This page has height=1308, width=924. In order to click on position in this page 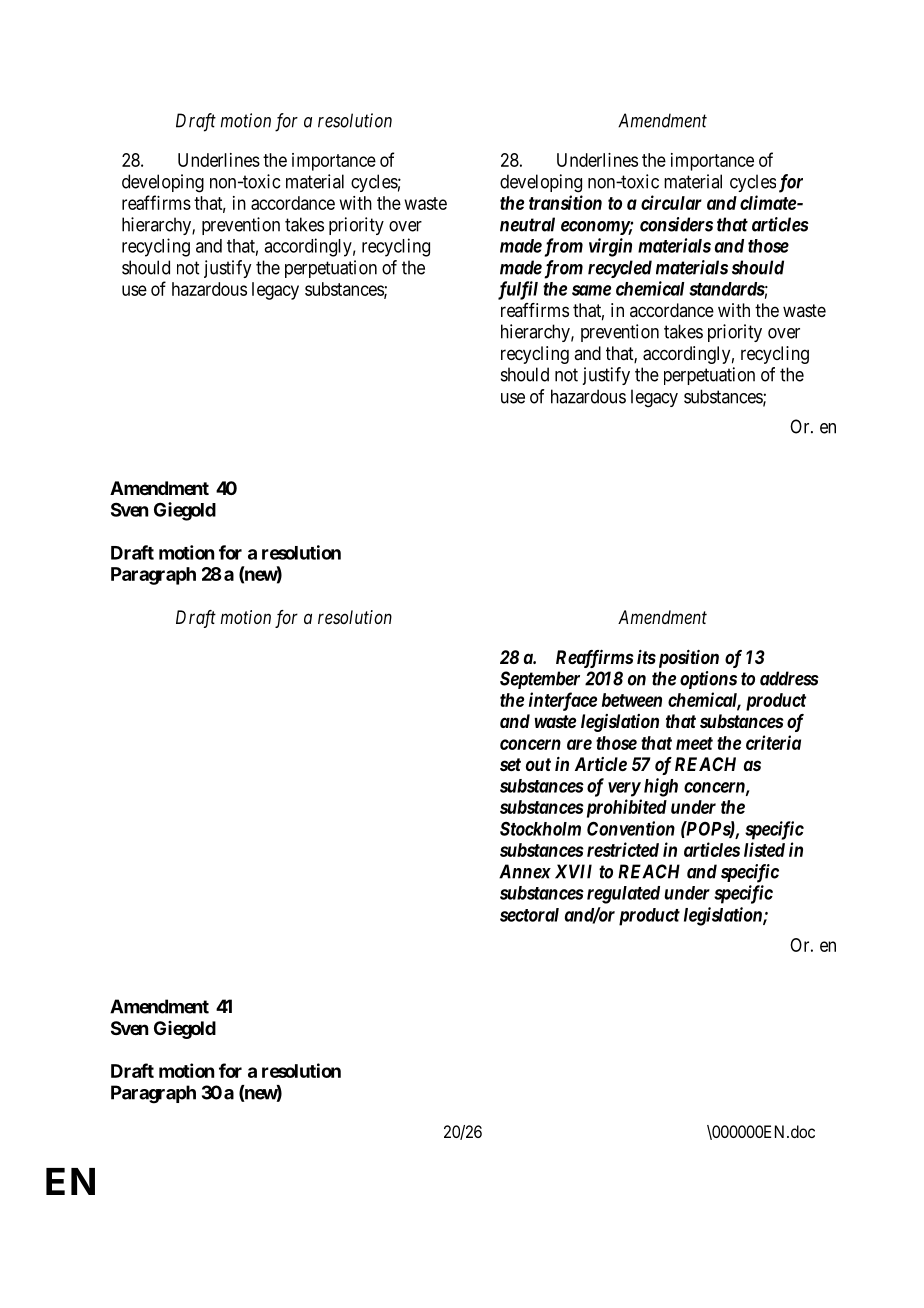, I will do `click(687, 658)`.
